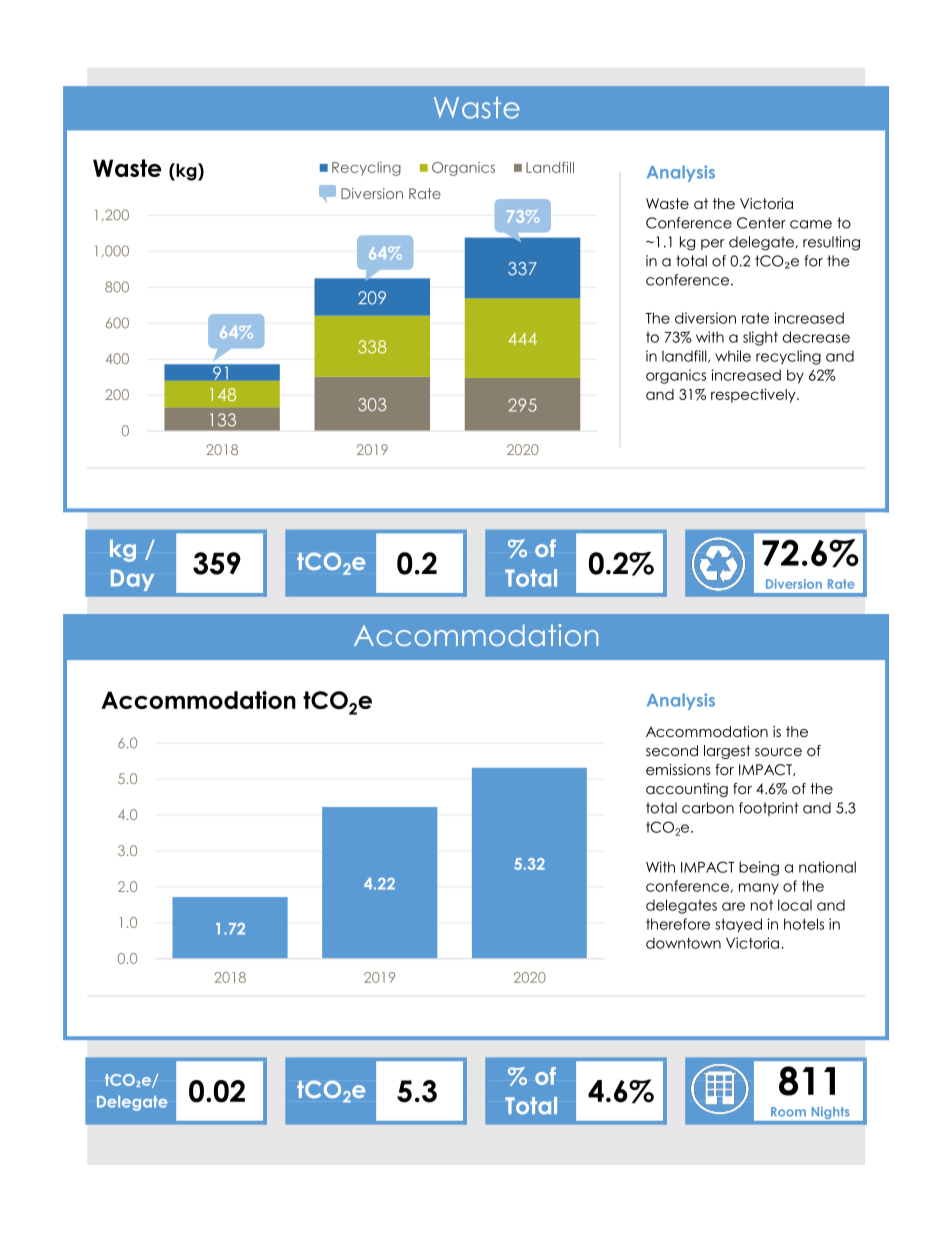 Image resolution: width=952 pixels, height=1233 pixels. What do you see at coordinates (132, 580) in the page?
I see `Day` at bounding box center [132, 580].
